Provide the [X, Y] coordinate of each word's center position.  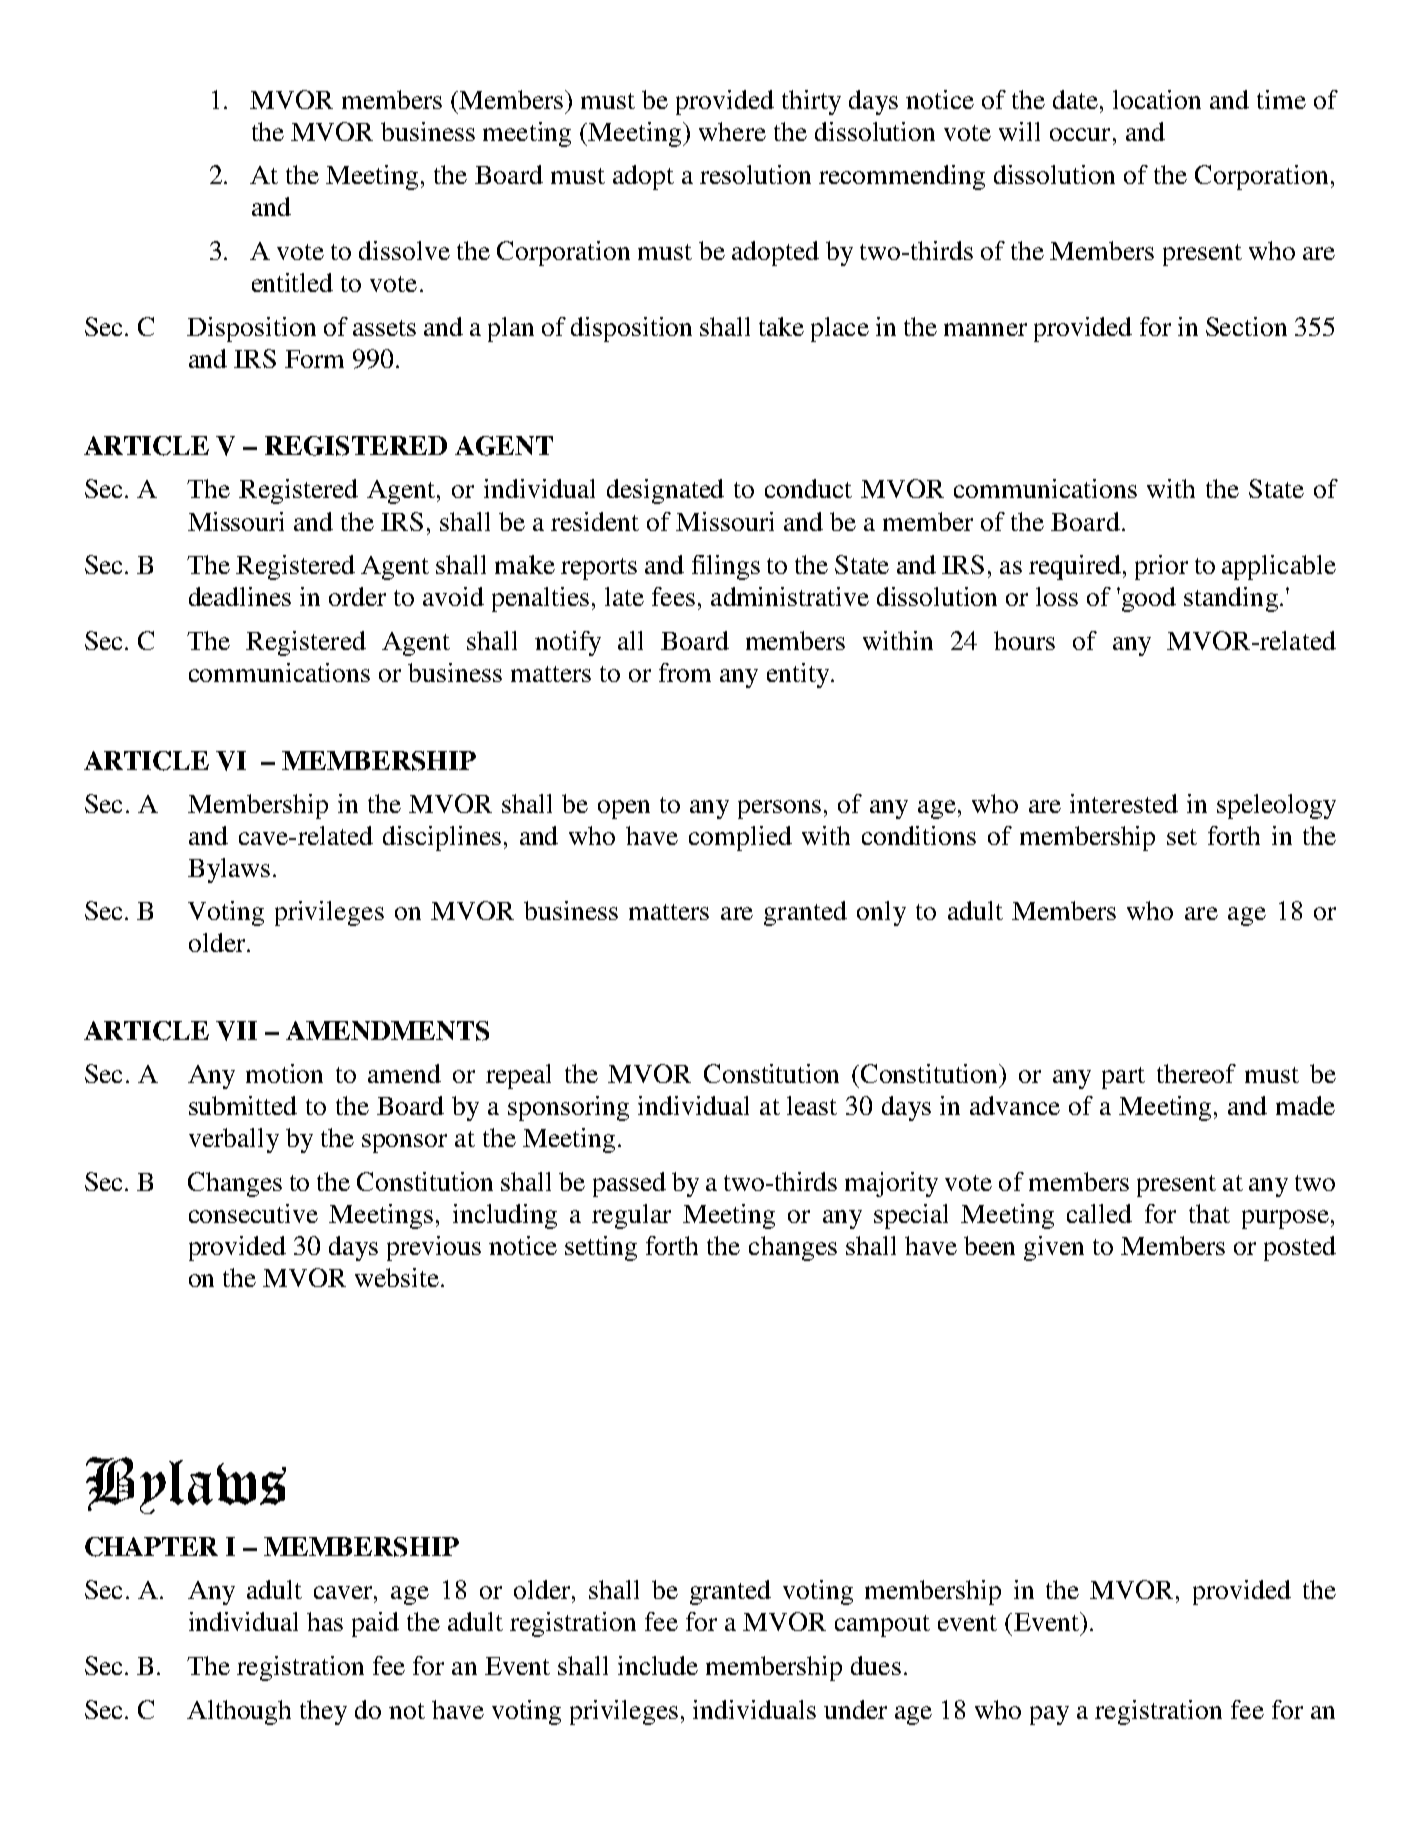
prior [1161, 567]
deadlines [240, 596]
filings [726, 567]
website [397, 1277]
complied [740, 838]
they [323, 1712]
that [1209, 1213]
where [732, 131]
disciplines [442, 838]
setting [601, 1248]
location [1157, 99]
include [658, 1665]
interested [1124, 803]
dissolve [404, 250]
